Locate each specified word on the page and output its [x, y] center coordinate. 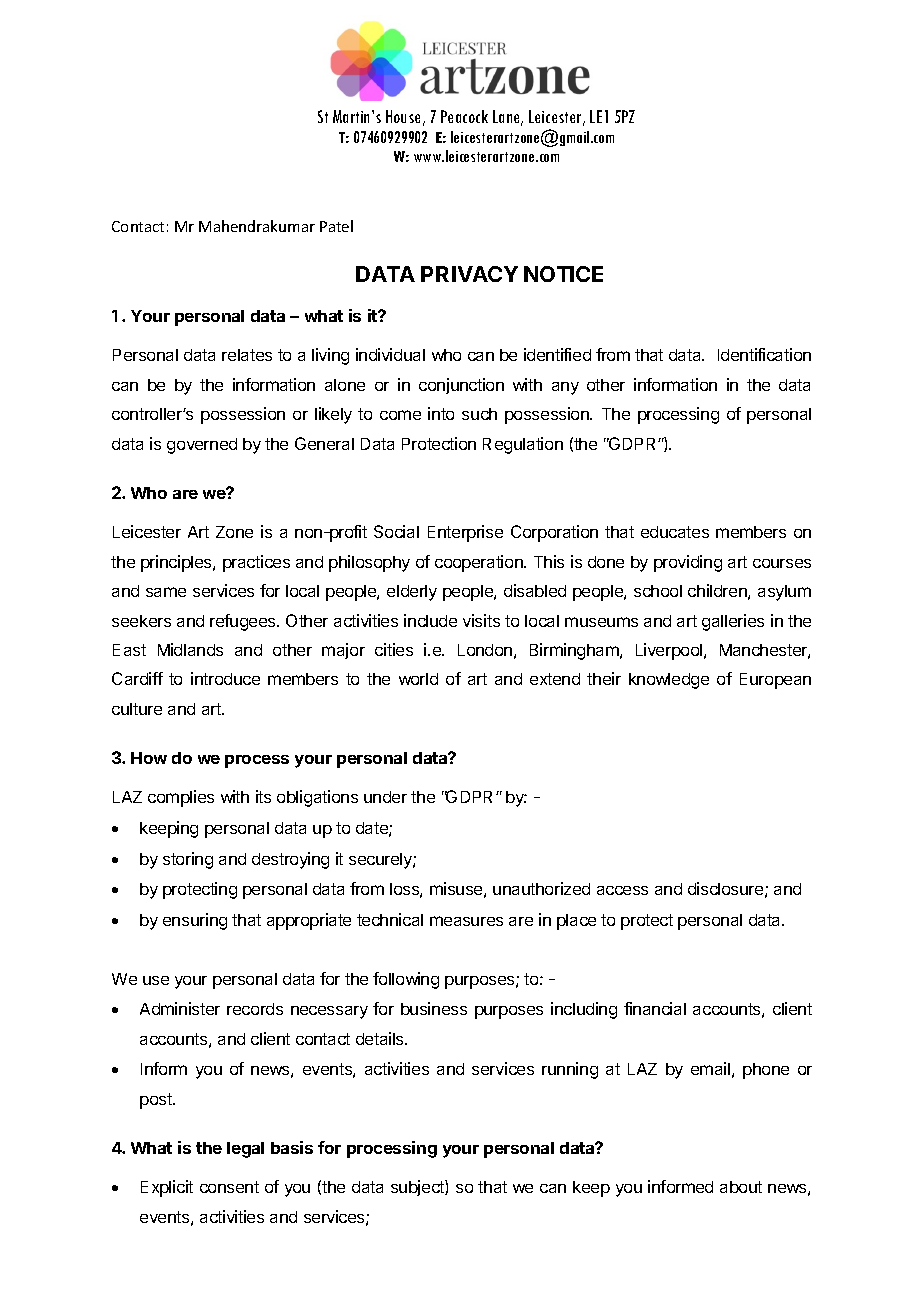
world [418, 679]
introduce [225, 678]
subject [418, 1188]
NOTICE [563, 274]
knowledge [669, 681]
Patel [336, 226]
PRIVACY [469, 274]
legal [245, 1150]
